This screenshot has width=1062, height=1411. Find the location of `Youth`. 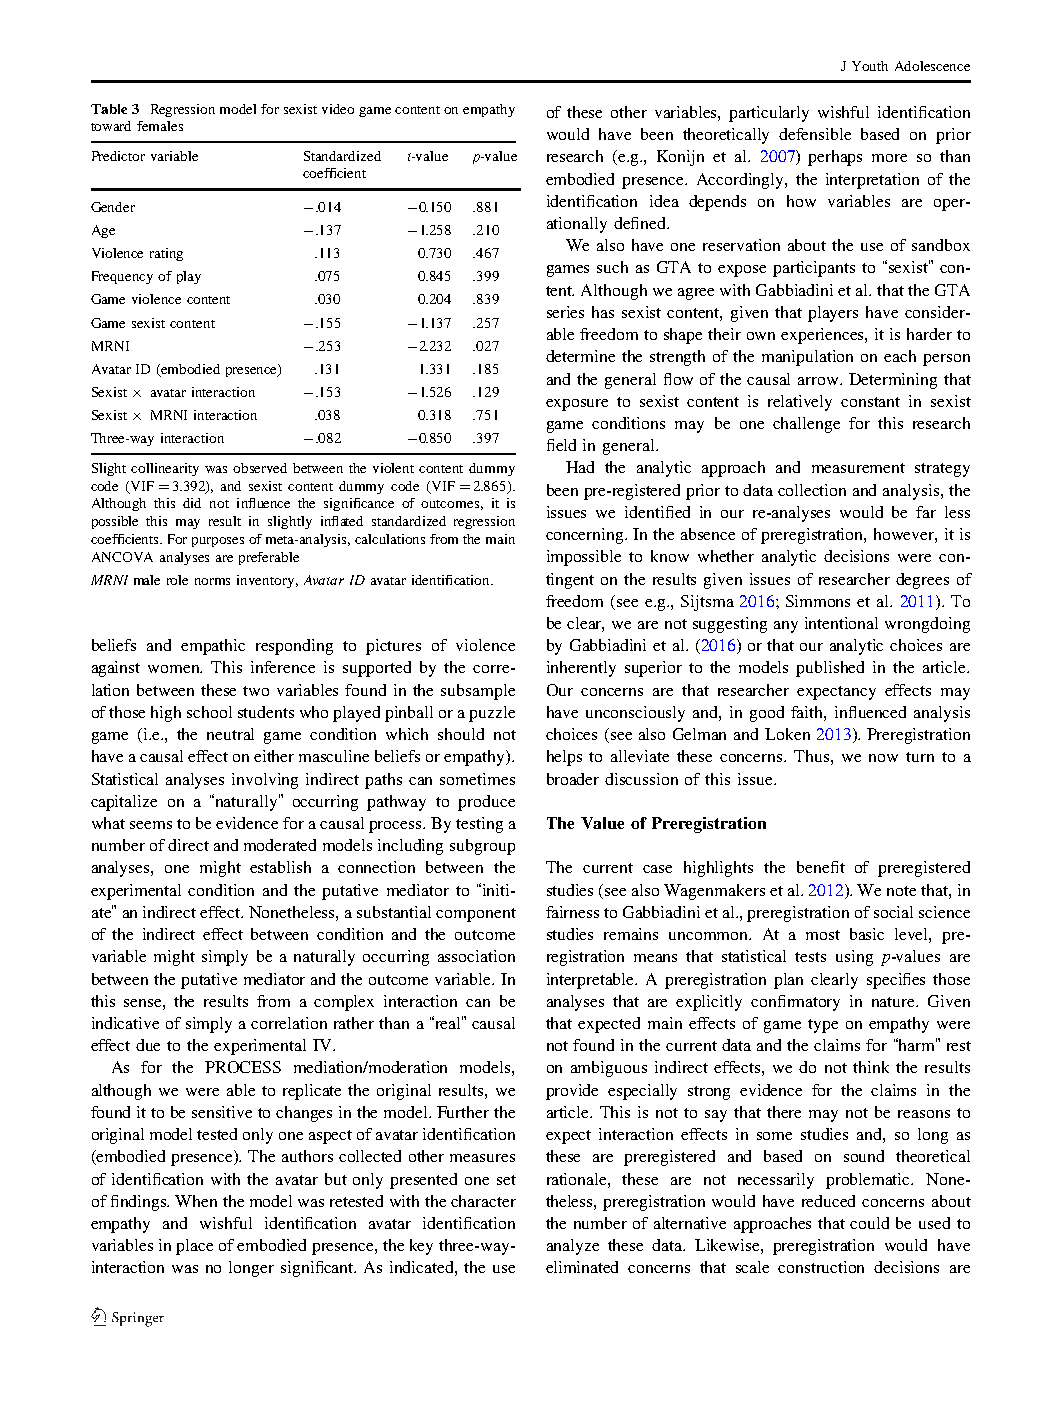

Youth is located at coordinates (870, 66).
